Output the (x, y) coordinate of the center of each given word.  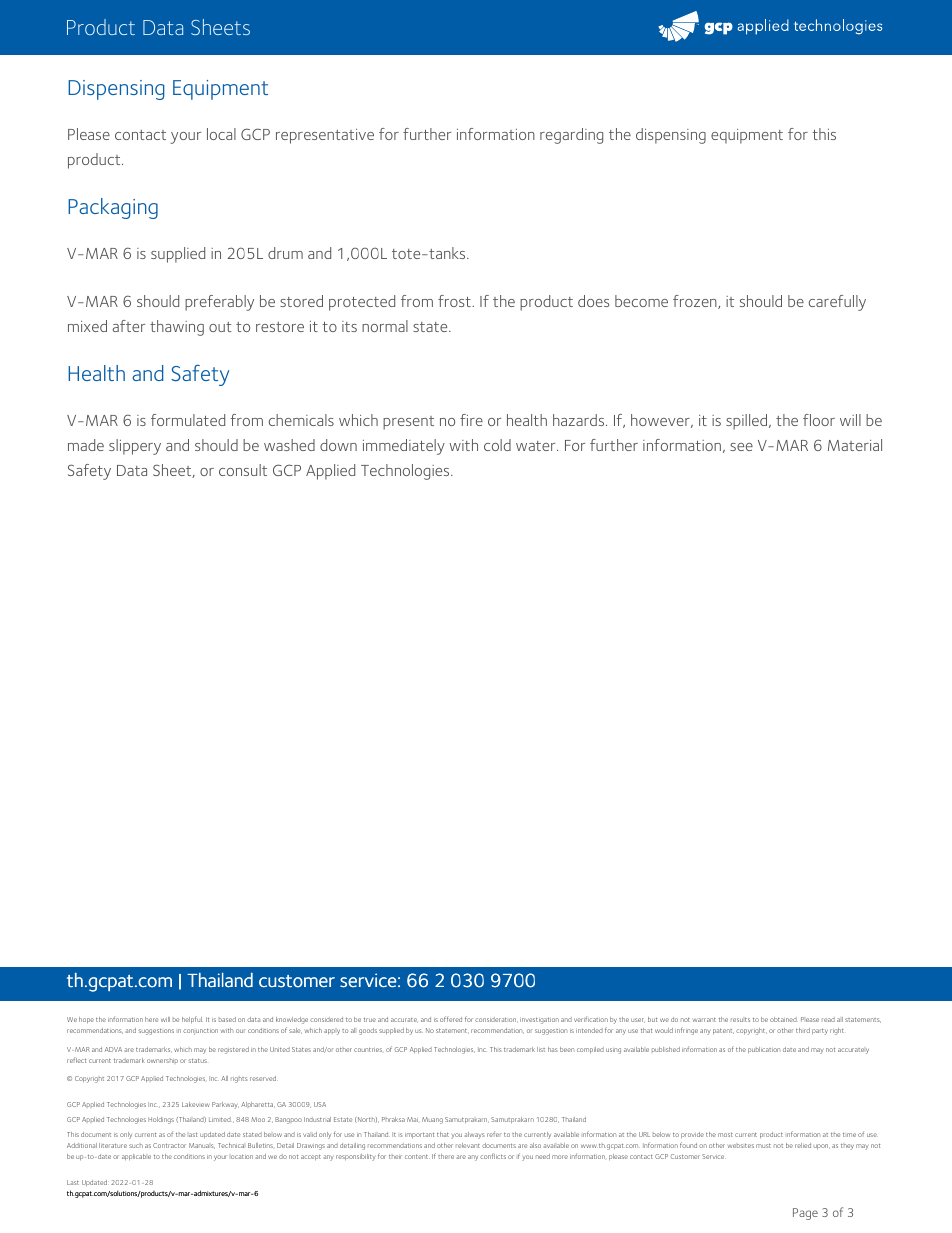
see (741, 447)
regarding (571, 136)
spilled (748, 422)
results (740, 1020)
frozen (696, 302)
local (221, 134)
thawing (177, 328)
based (227, 1019)
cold (497, 445)
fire (471, 420)
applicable (136, 1157)
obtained (784, 1019)
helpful (192, 1019)
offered (451, 1019)
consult (243, 470)
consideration (496, 1020)
